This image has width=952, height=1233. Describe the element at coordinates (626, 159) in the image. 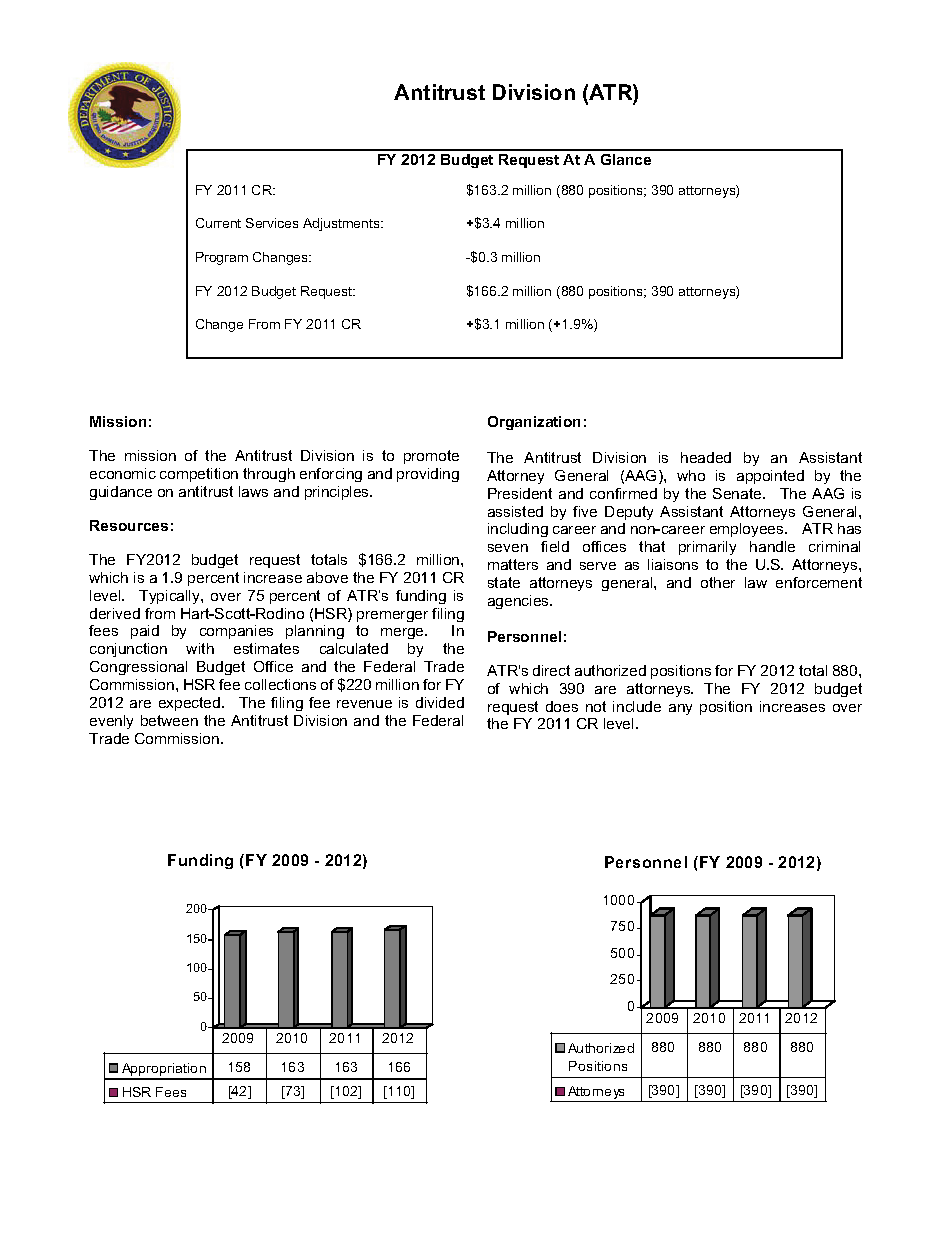

I see `Glance` at that location.
